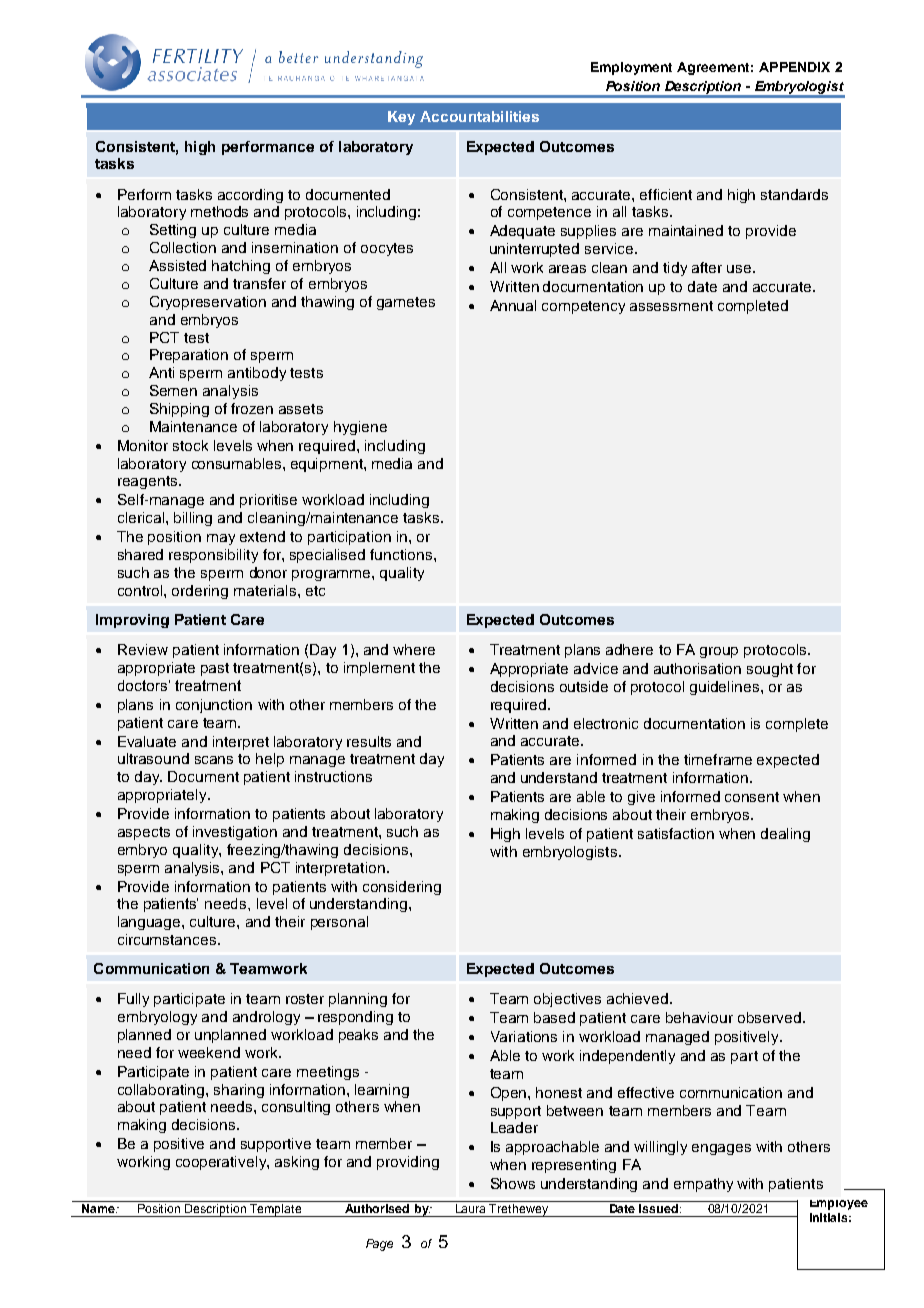 Image resolution: width=924 pixels, height=1308 pixels. Describe the element at coordinates (770, 670) in the page. I see `sought` at that location.
